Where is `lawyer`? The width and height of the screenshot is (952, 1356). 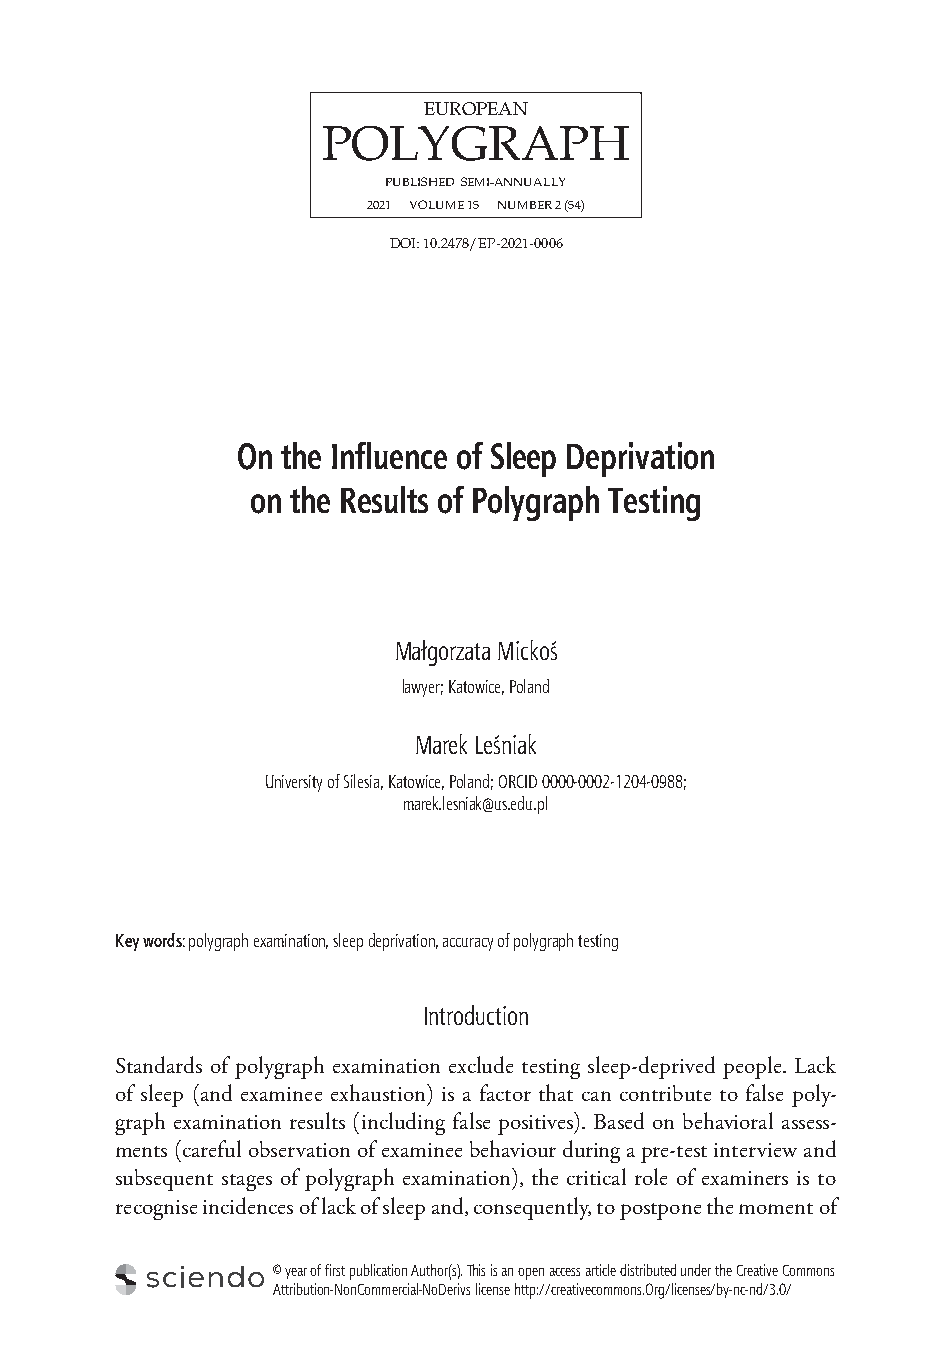 lawyer is located at coordinates (423, 688).
